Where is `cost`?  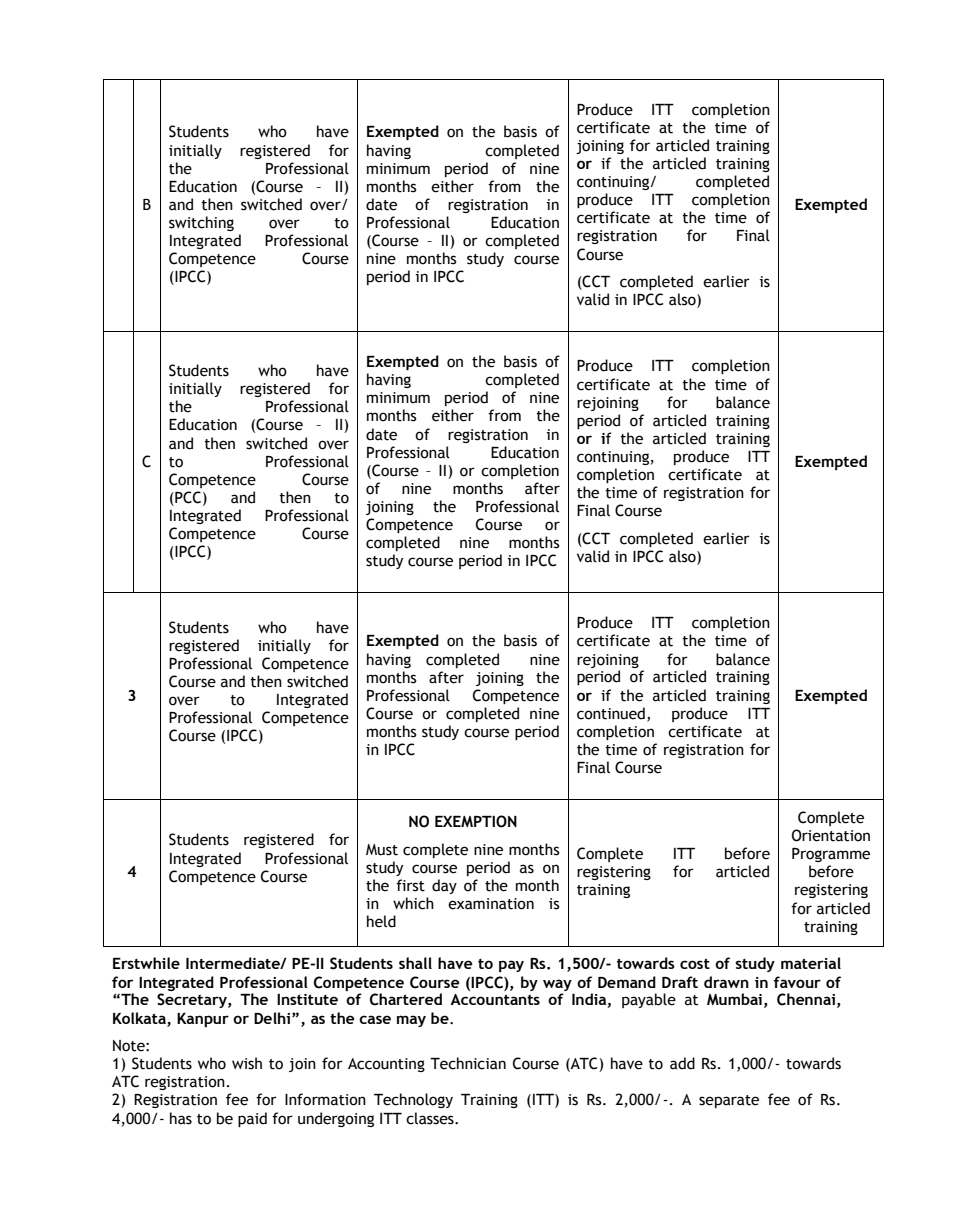 cost is located at coordinates (695, 963).
